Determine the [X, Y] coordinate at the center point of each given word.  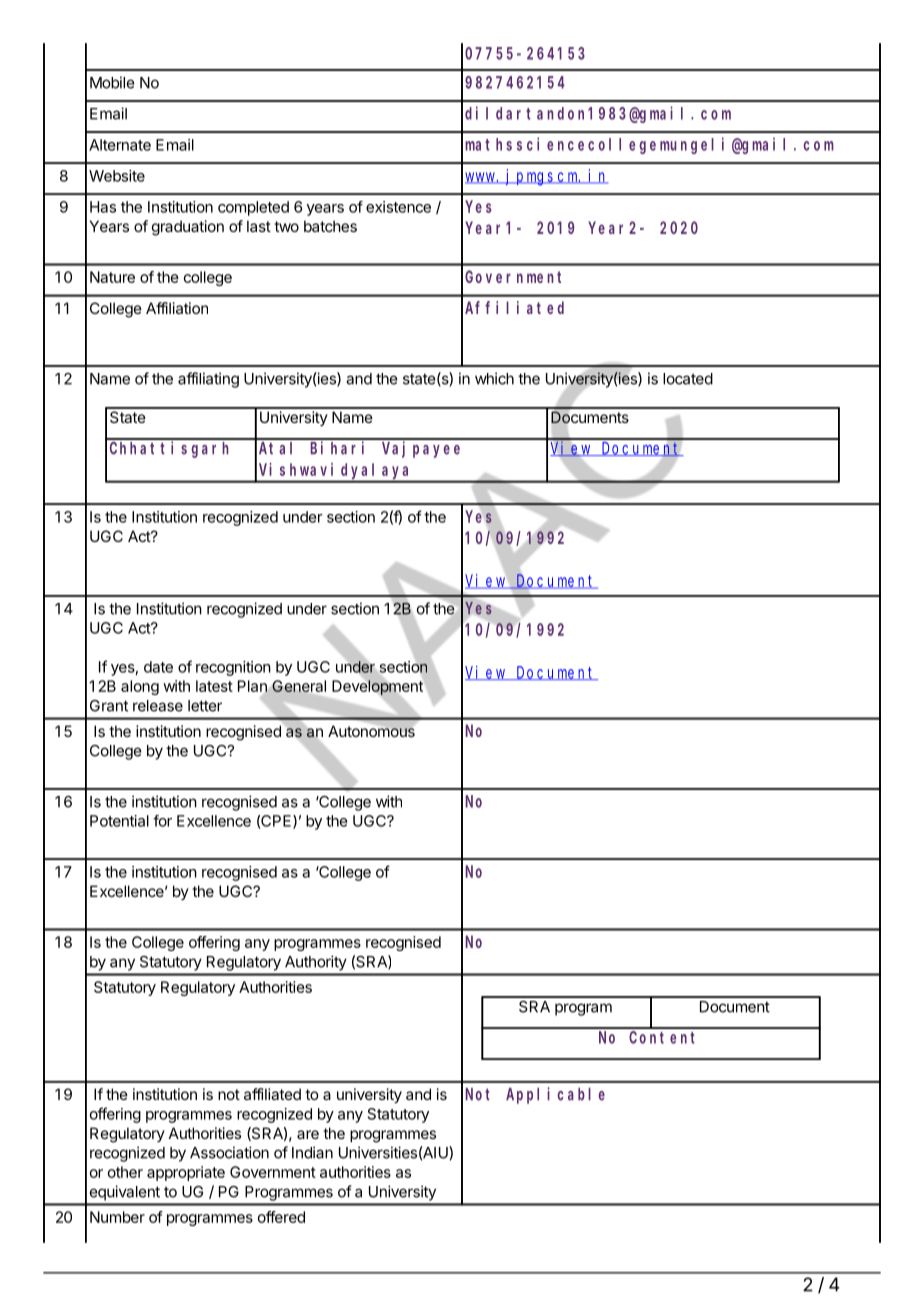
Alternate [120, 145]
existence [398, 207]
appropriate [186, 1173]
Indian [312, 1152]
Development [378, 687]
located [688, 379]
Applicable [555, 1095]
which [494, 378]
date [158, 667]
